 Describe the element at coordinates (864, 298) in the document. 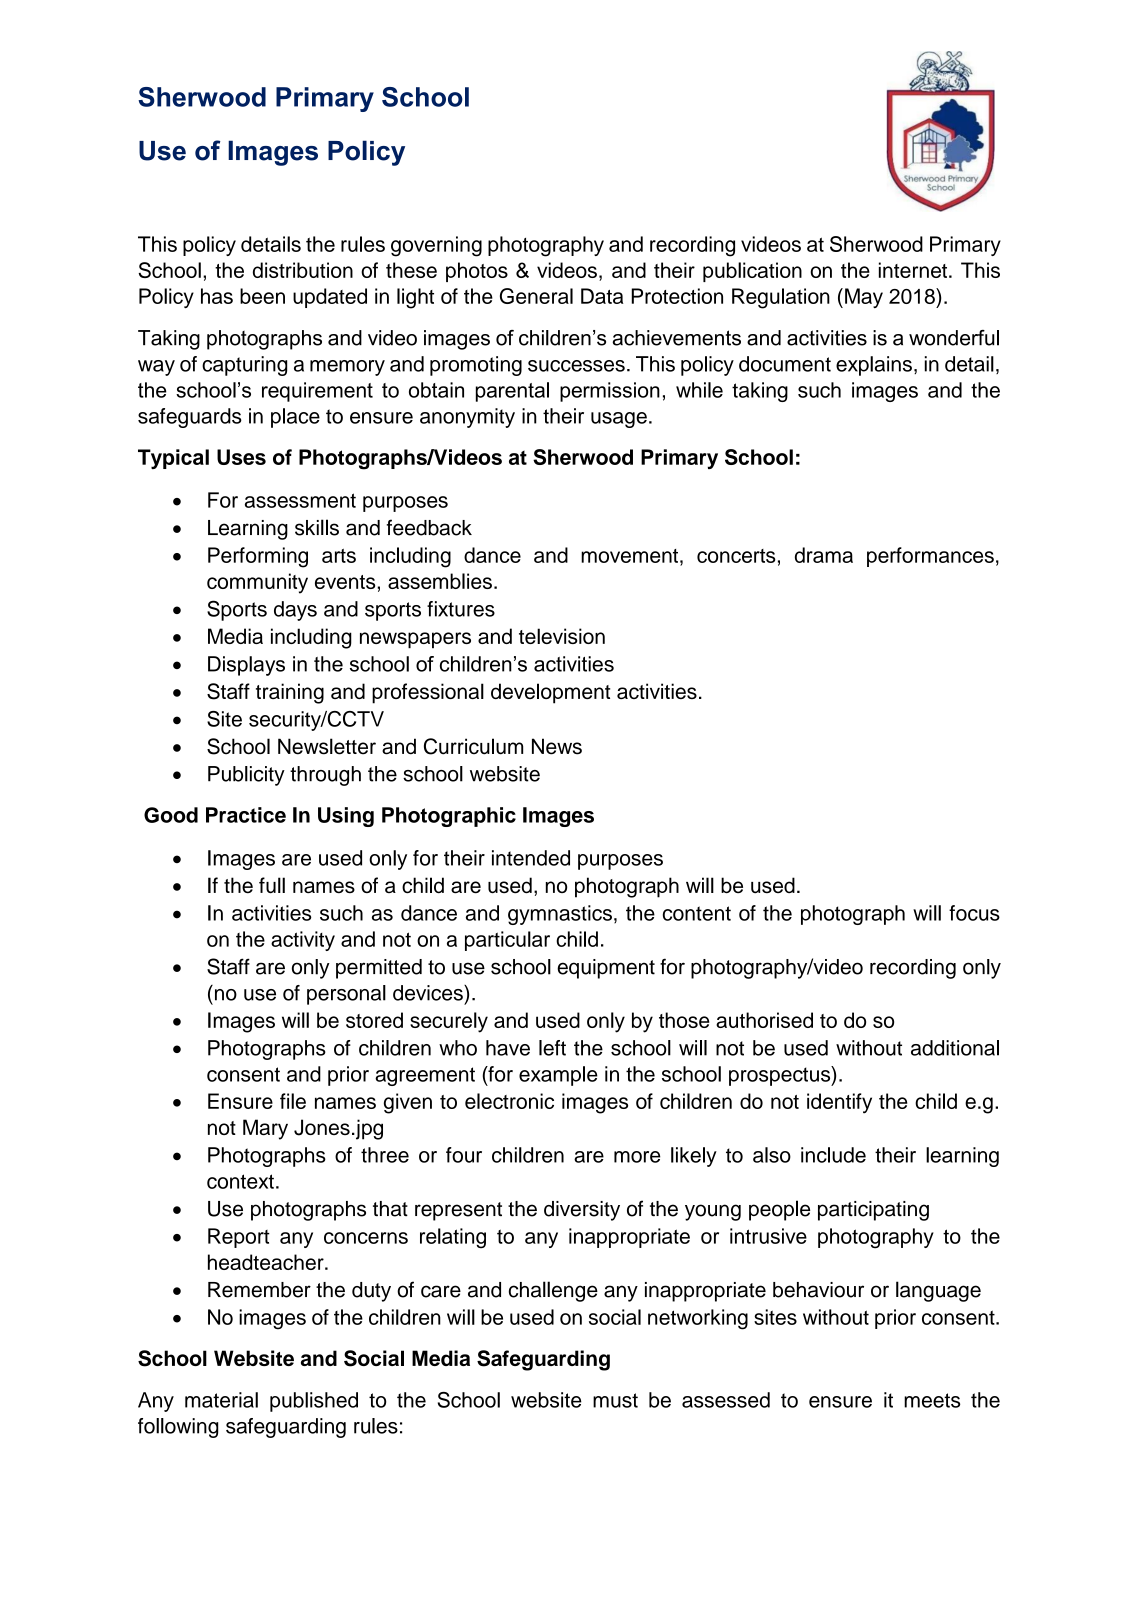

I see `May` at that location.
